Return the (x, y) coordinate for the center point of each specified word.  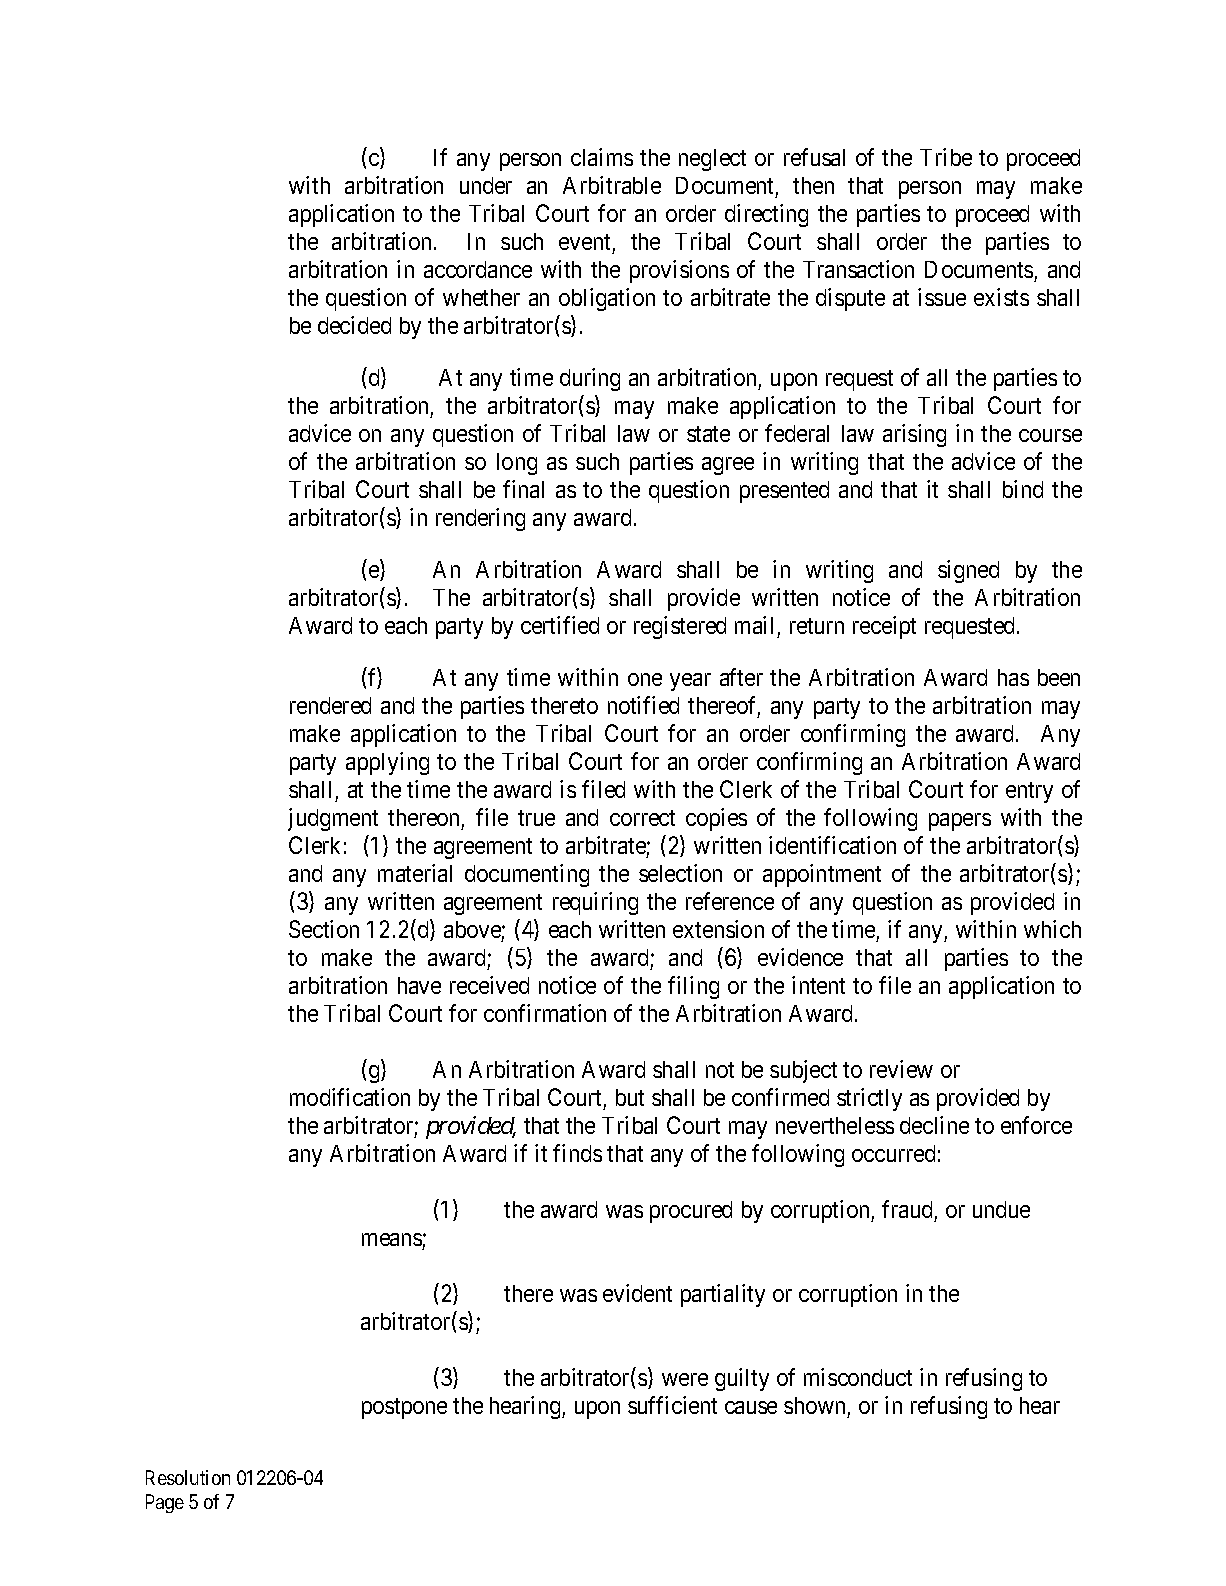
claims (602, 157)
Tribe (946, 157)
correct (642, 818)
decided (354, 325)
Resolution (188, 1477)
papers (960, 822)
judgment (333, 819)
